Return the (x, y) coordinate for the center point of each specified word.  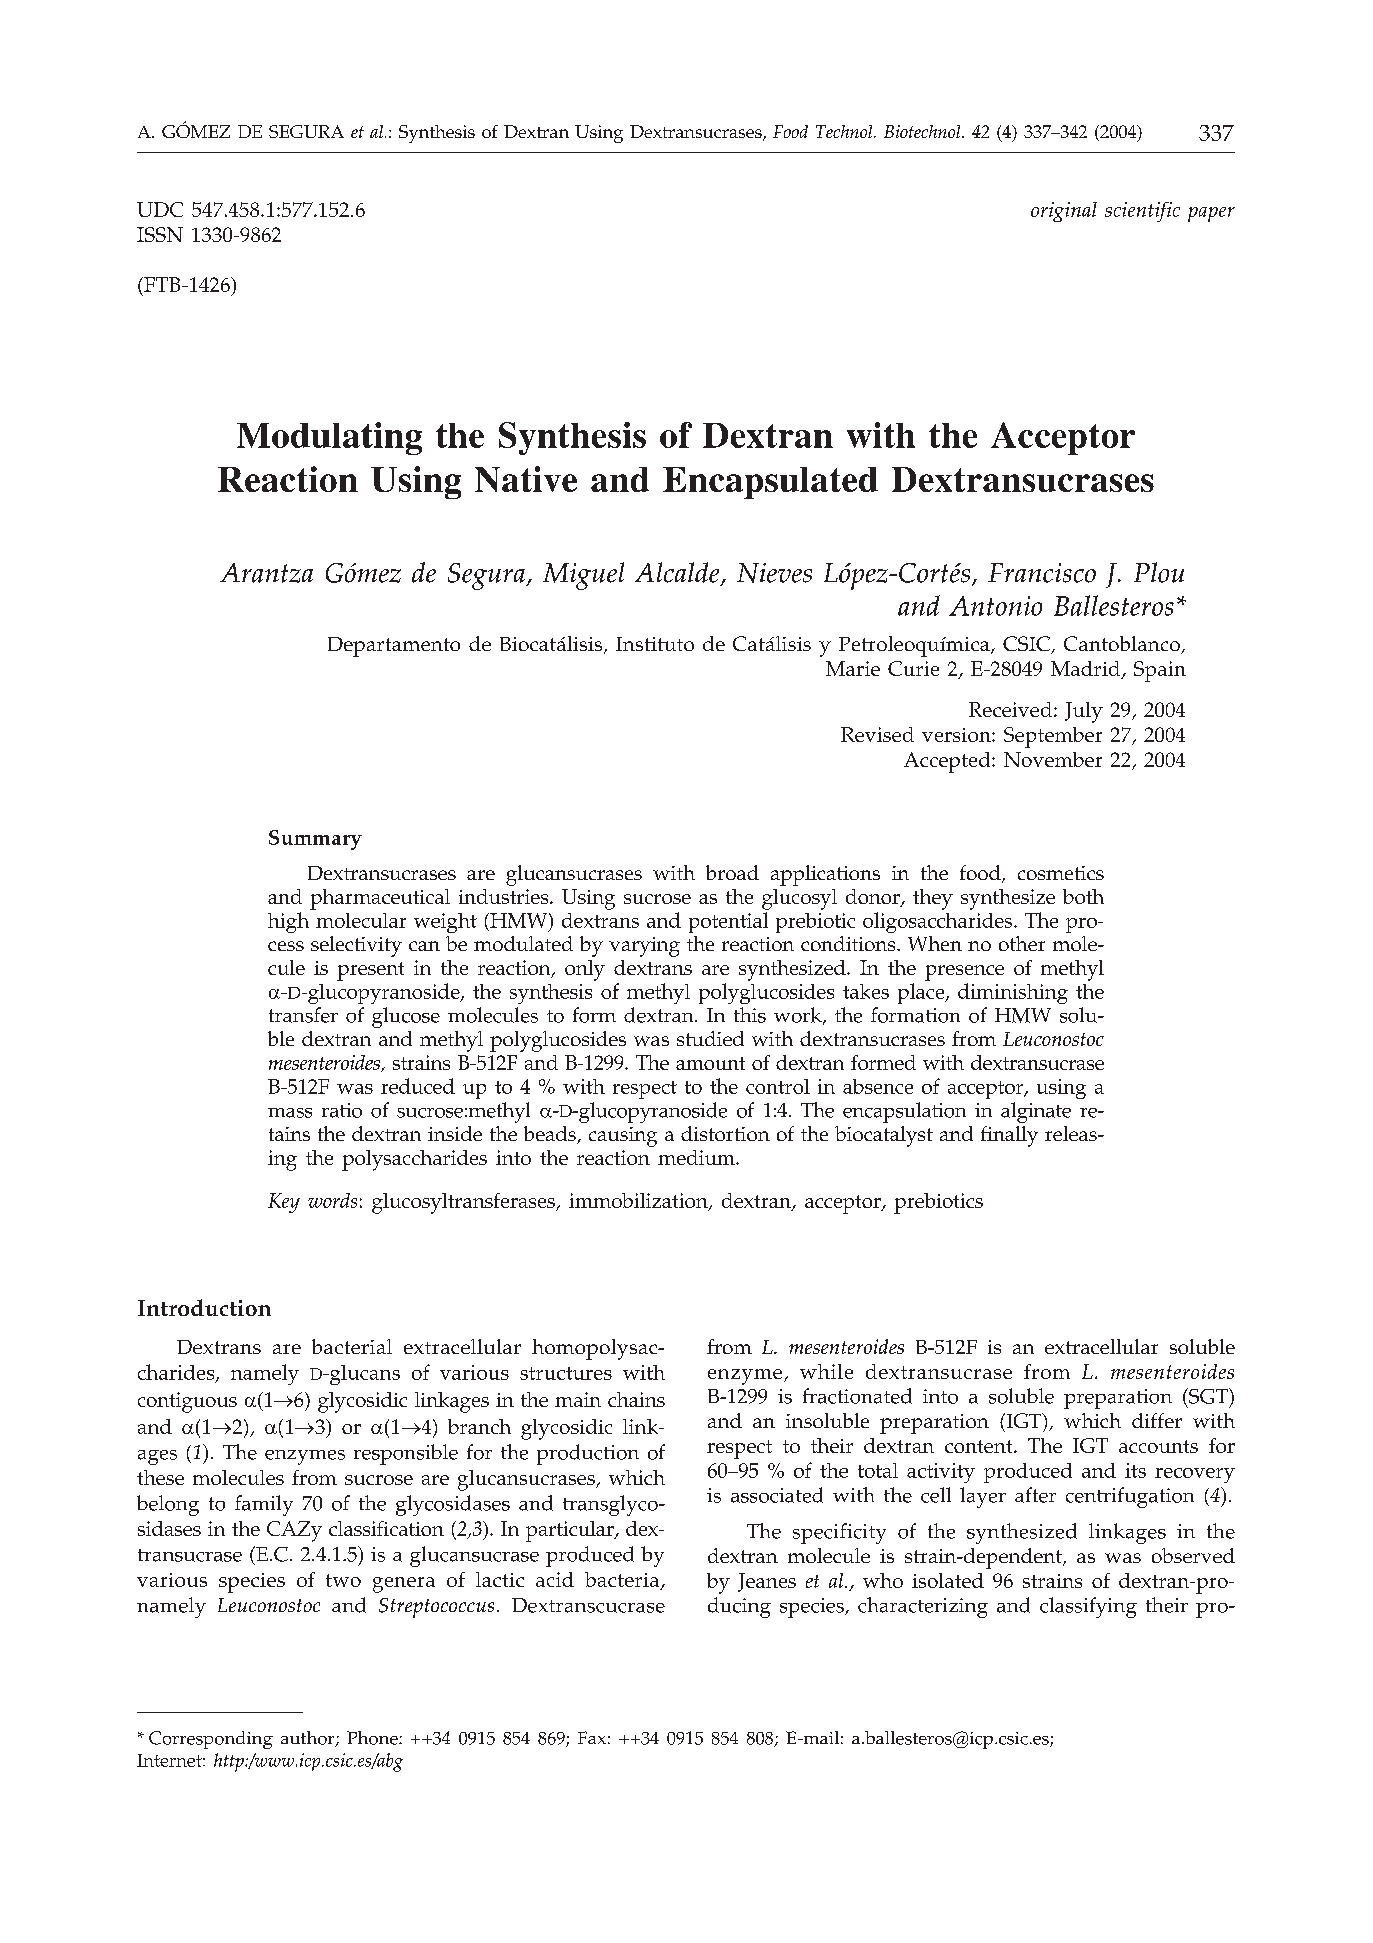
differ (1157, 1420)
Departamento (394, 647)
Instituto (655, 644)
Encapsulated (770, 483)
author (309, 1739)
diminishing (1013, 993)
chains (636, 1399)
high (288, 922)
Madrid (1087, 670)
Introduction (204, 1307)
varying (644, 947)
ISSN (160, 234)
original (1064, 212)
